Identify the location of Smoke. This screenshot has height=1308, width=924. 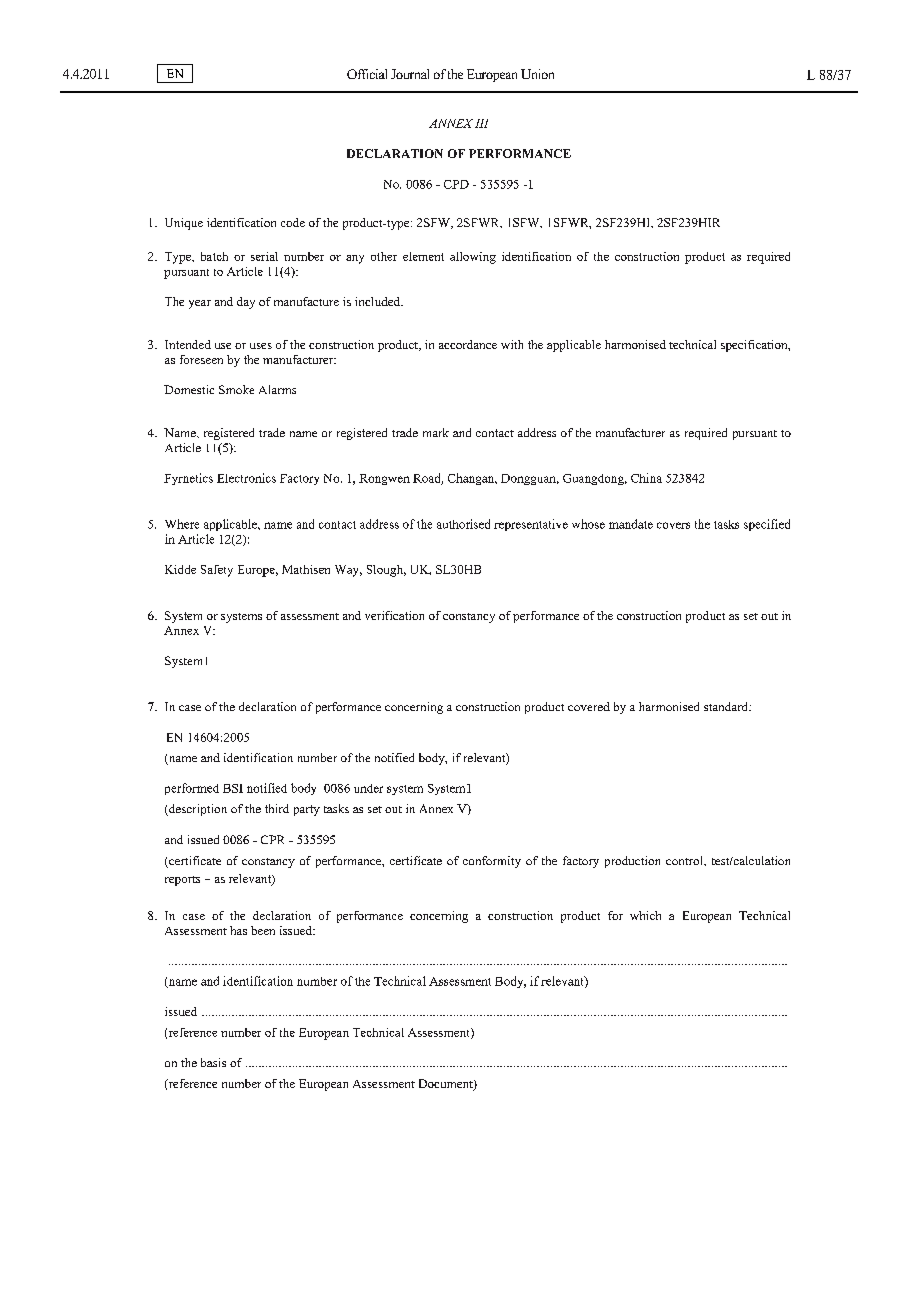
(236, 389).
